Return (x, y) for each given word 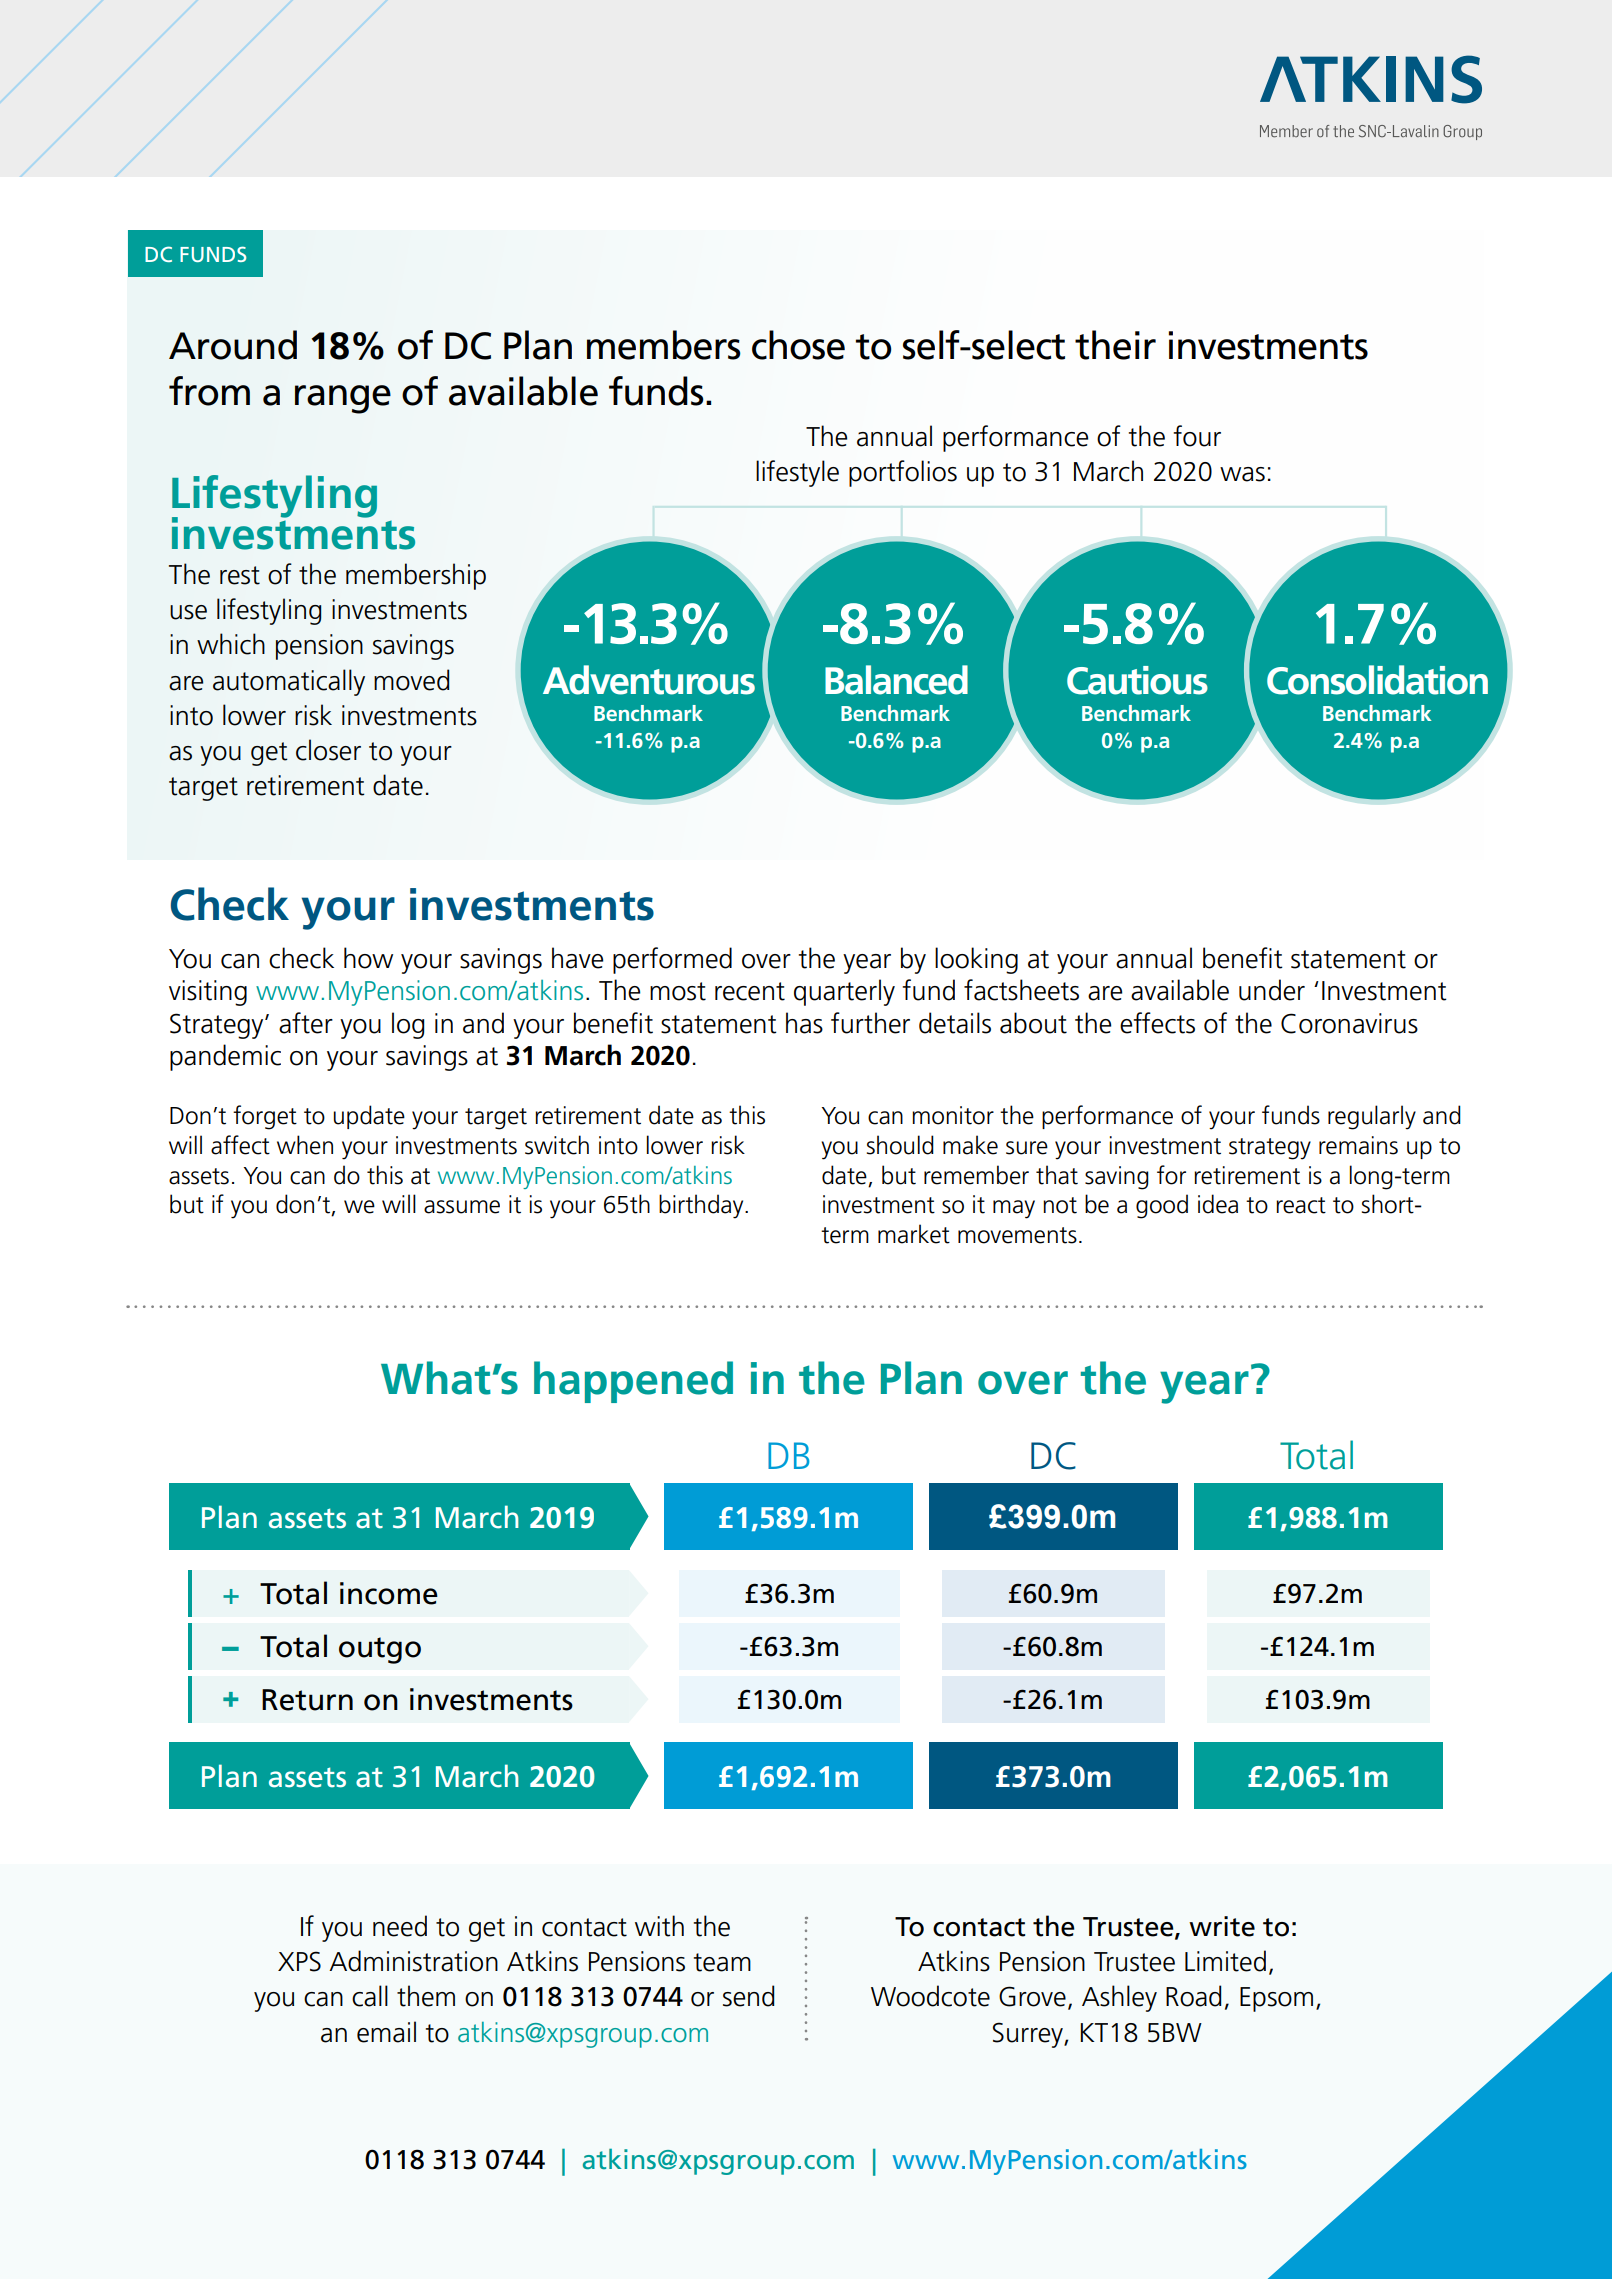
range (343, 399)
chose (798, 345)
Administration (413, 1961)
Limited (1225, 1961)
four (1197, 436)
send (748, 1996)
